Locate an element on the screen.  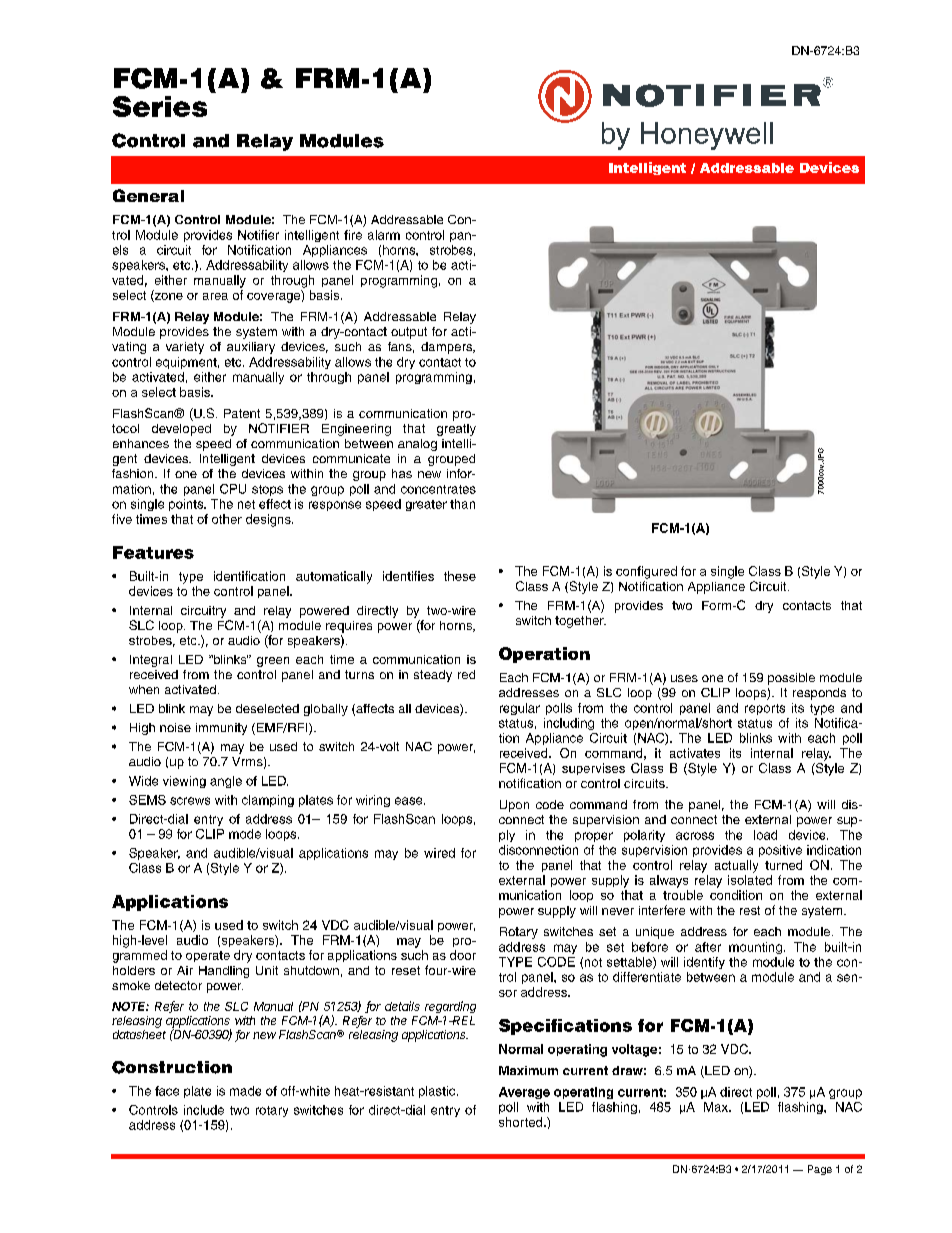
Series is located at coordinates (160, 106).
